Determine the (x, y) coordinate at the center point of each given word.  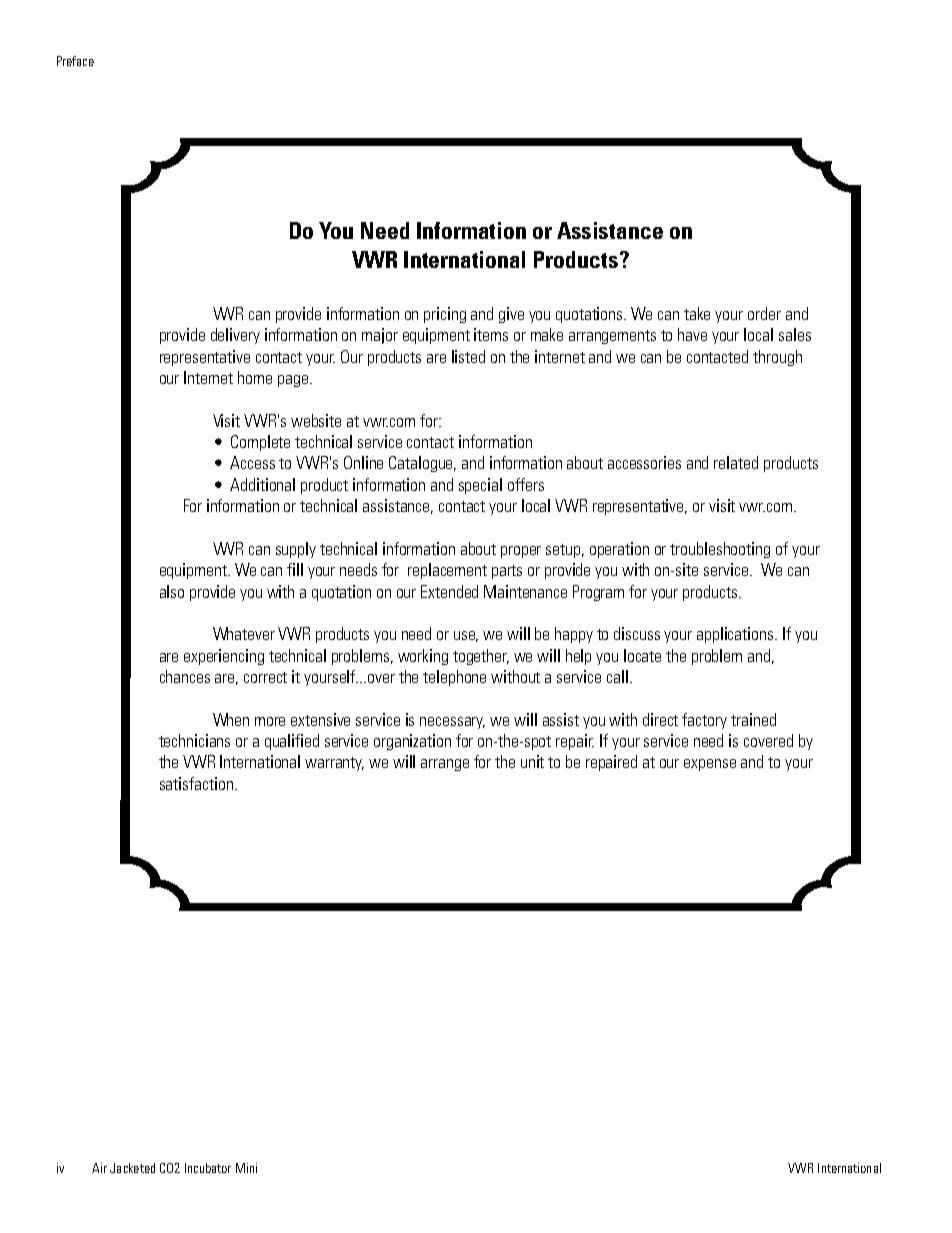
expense (710, 765)
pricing (445, 315)
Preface (75, 61)
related (736, 462)
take (697, 313)
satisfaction (198, 783)
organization (412, 742)
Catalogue (422, 464)
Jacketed (132, 1168)
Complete (260, 443)
